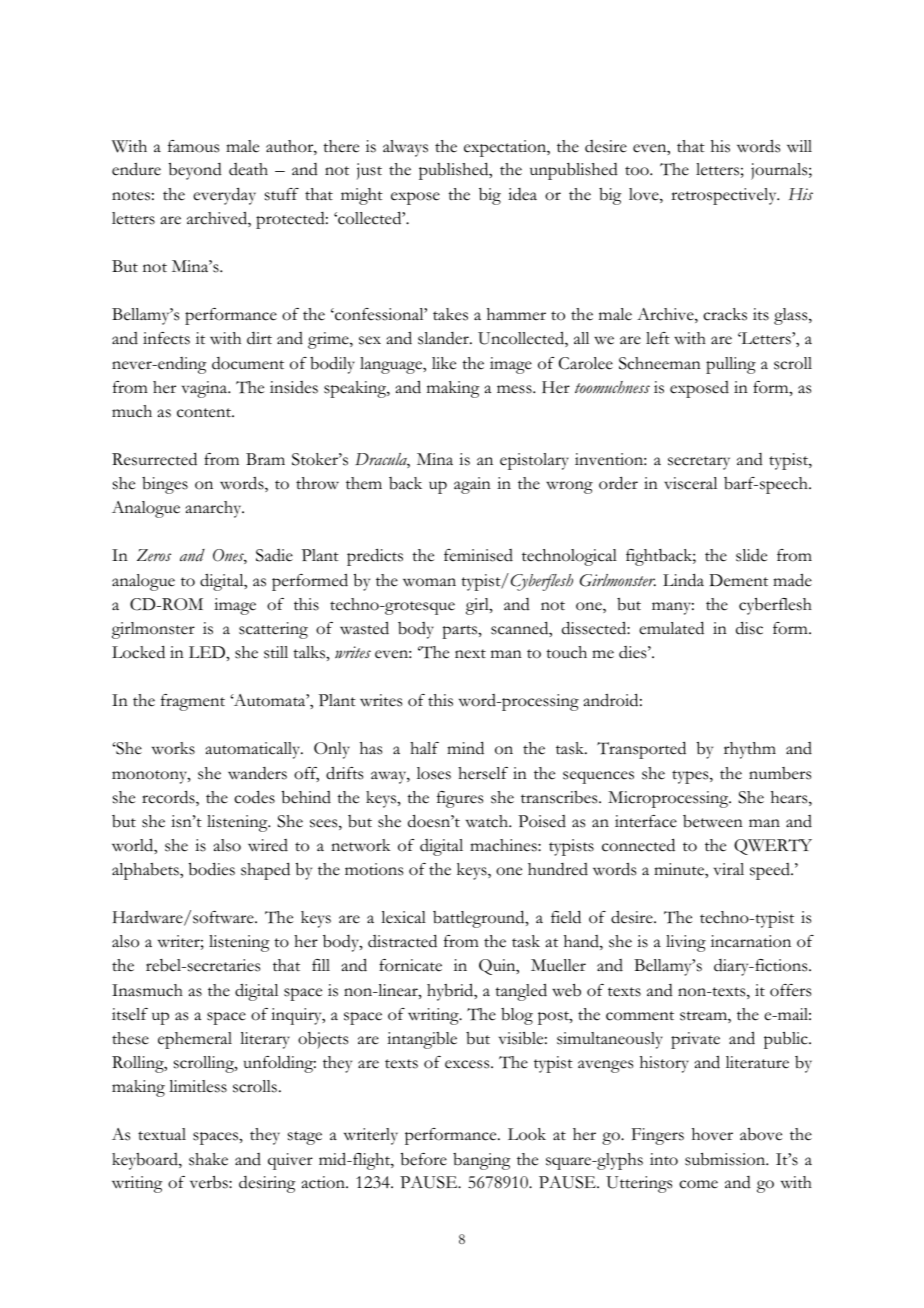 This image has height=1308, width=924. I want to click on retrospectively, so click(725, 196).
